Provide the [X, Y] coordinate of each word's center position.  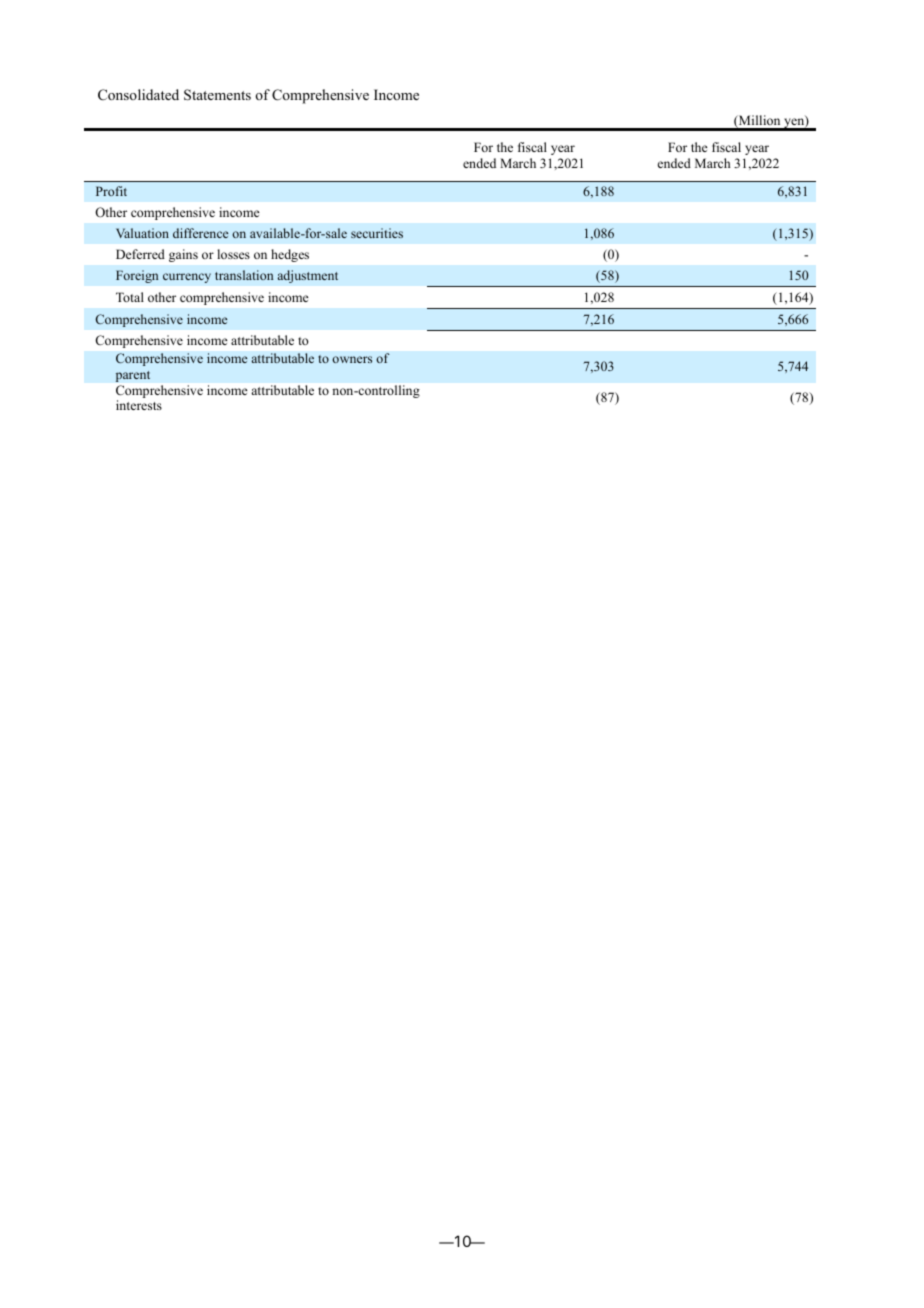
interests [139, 405]
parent [133, 376]
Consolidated [138, 94]
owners [352, 359]
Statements [217, 95]
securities [377, 233]
